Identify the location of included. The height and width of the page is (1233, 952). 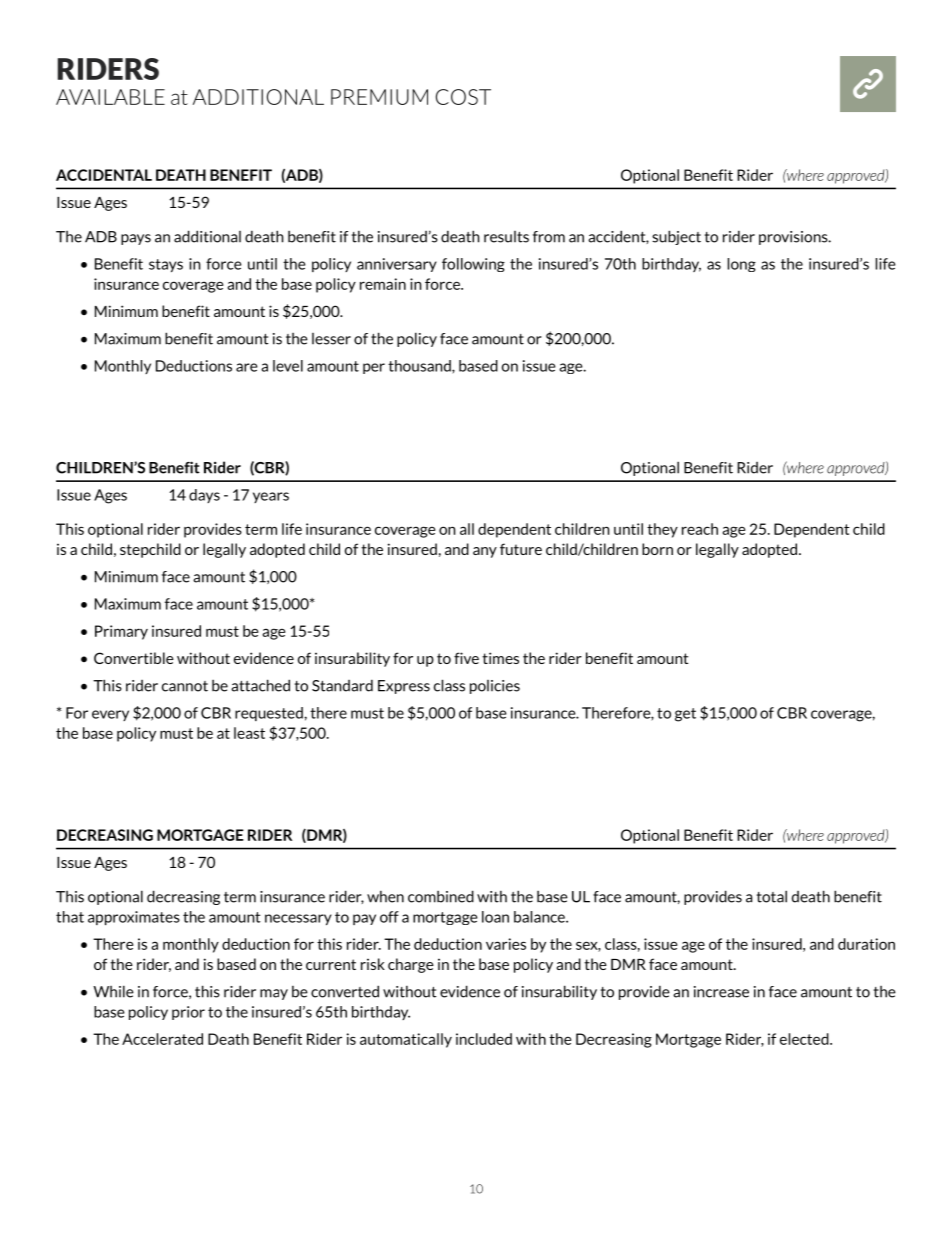
(484, 1039).
